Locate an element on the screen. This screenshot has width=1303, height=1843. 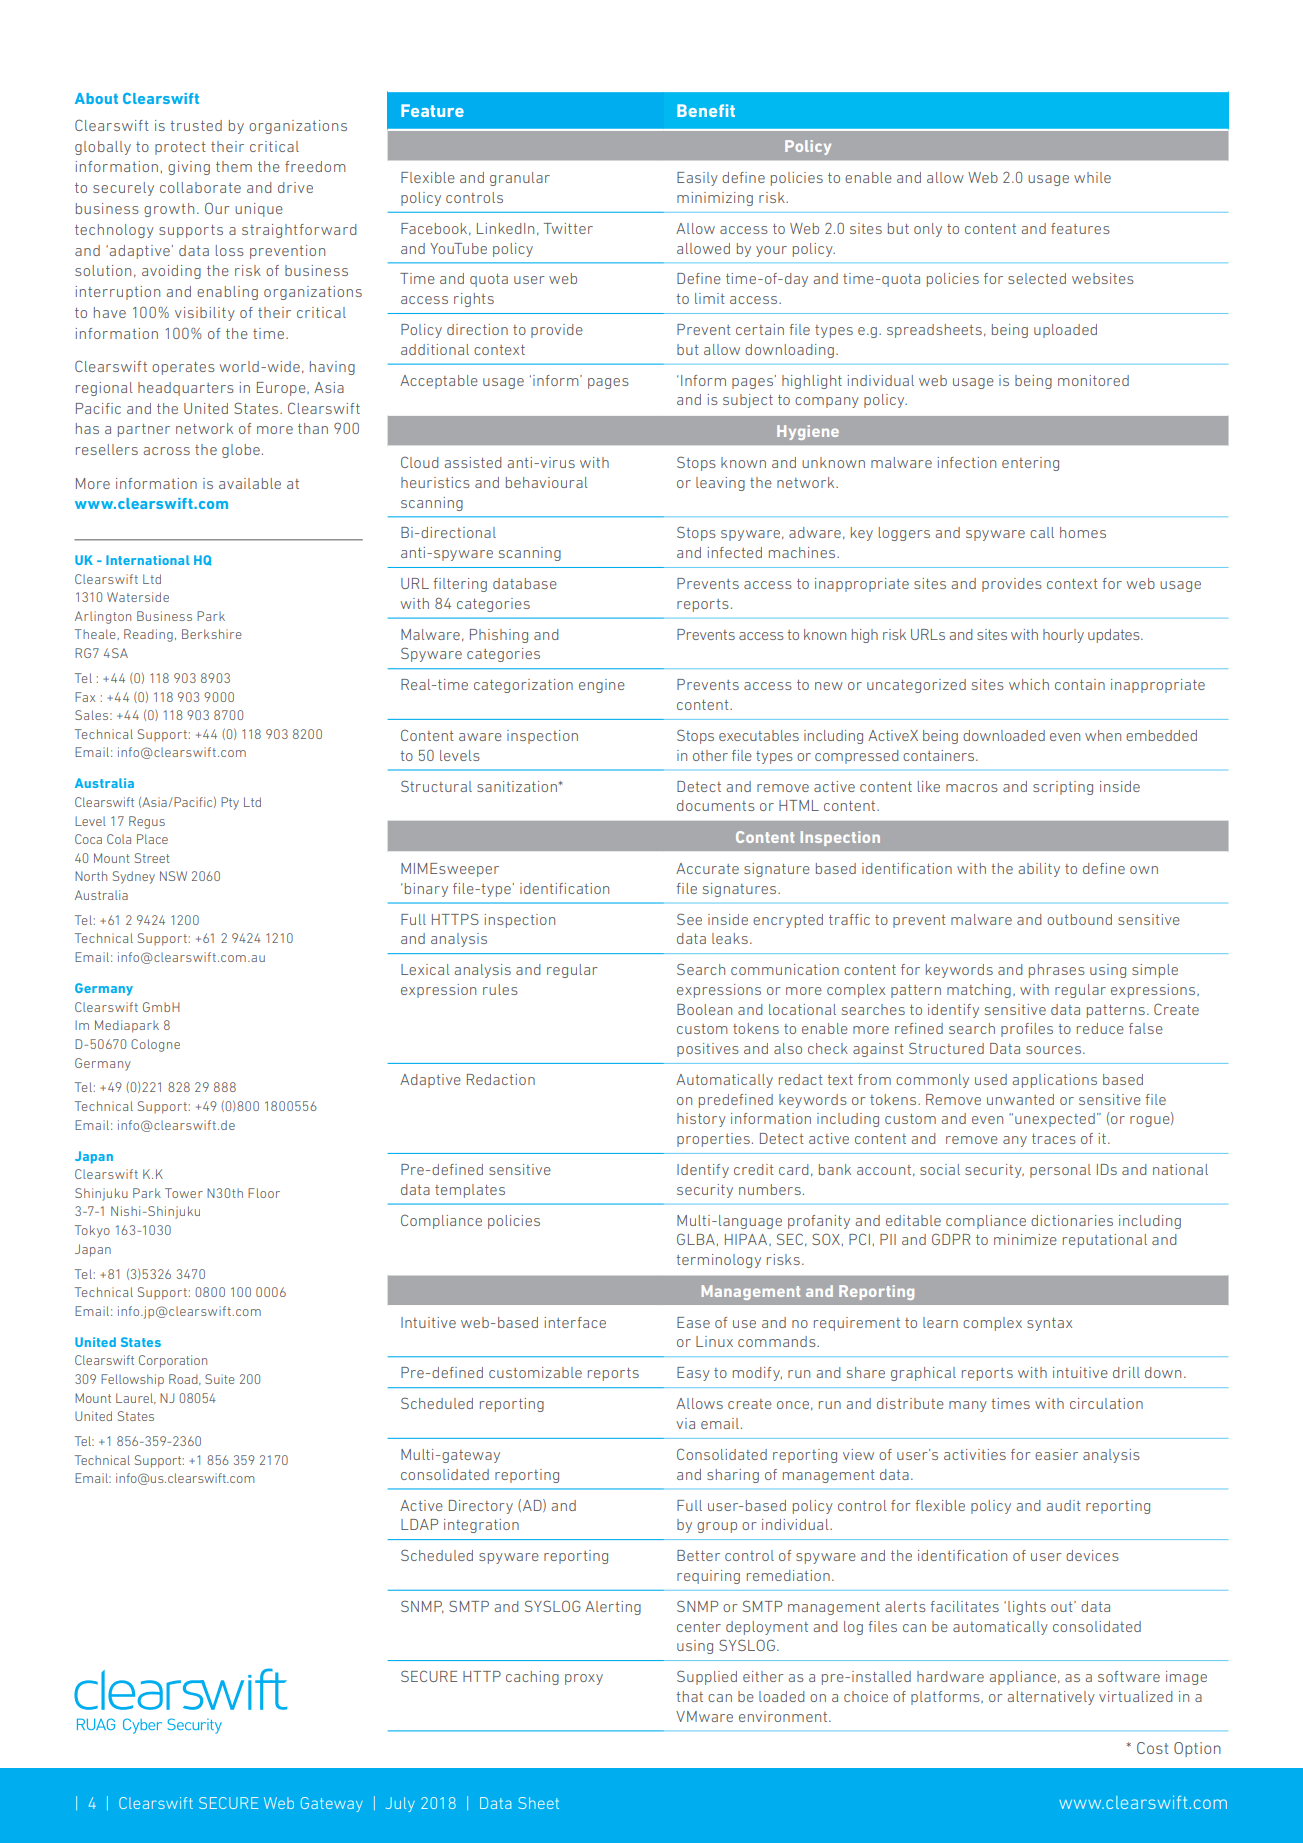
alternatively is located at coordinates (1051, 1698).
